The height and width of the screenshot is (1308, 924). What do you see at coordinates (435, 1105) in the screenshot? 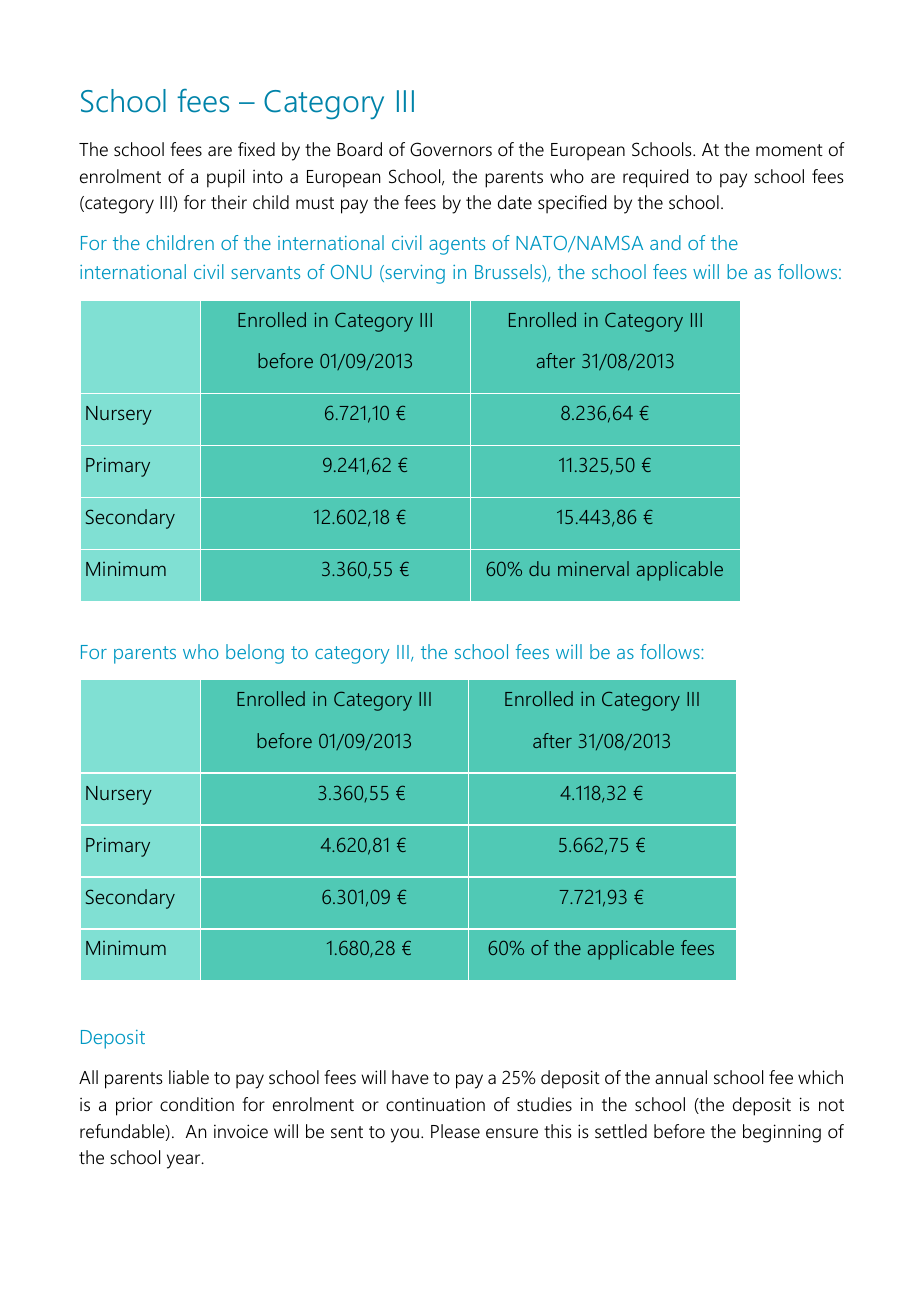
I see `continuation` at bounding box center [435, 1105].
